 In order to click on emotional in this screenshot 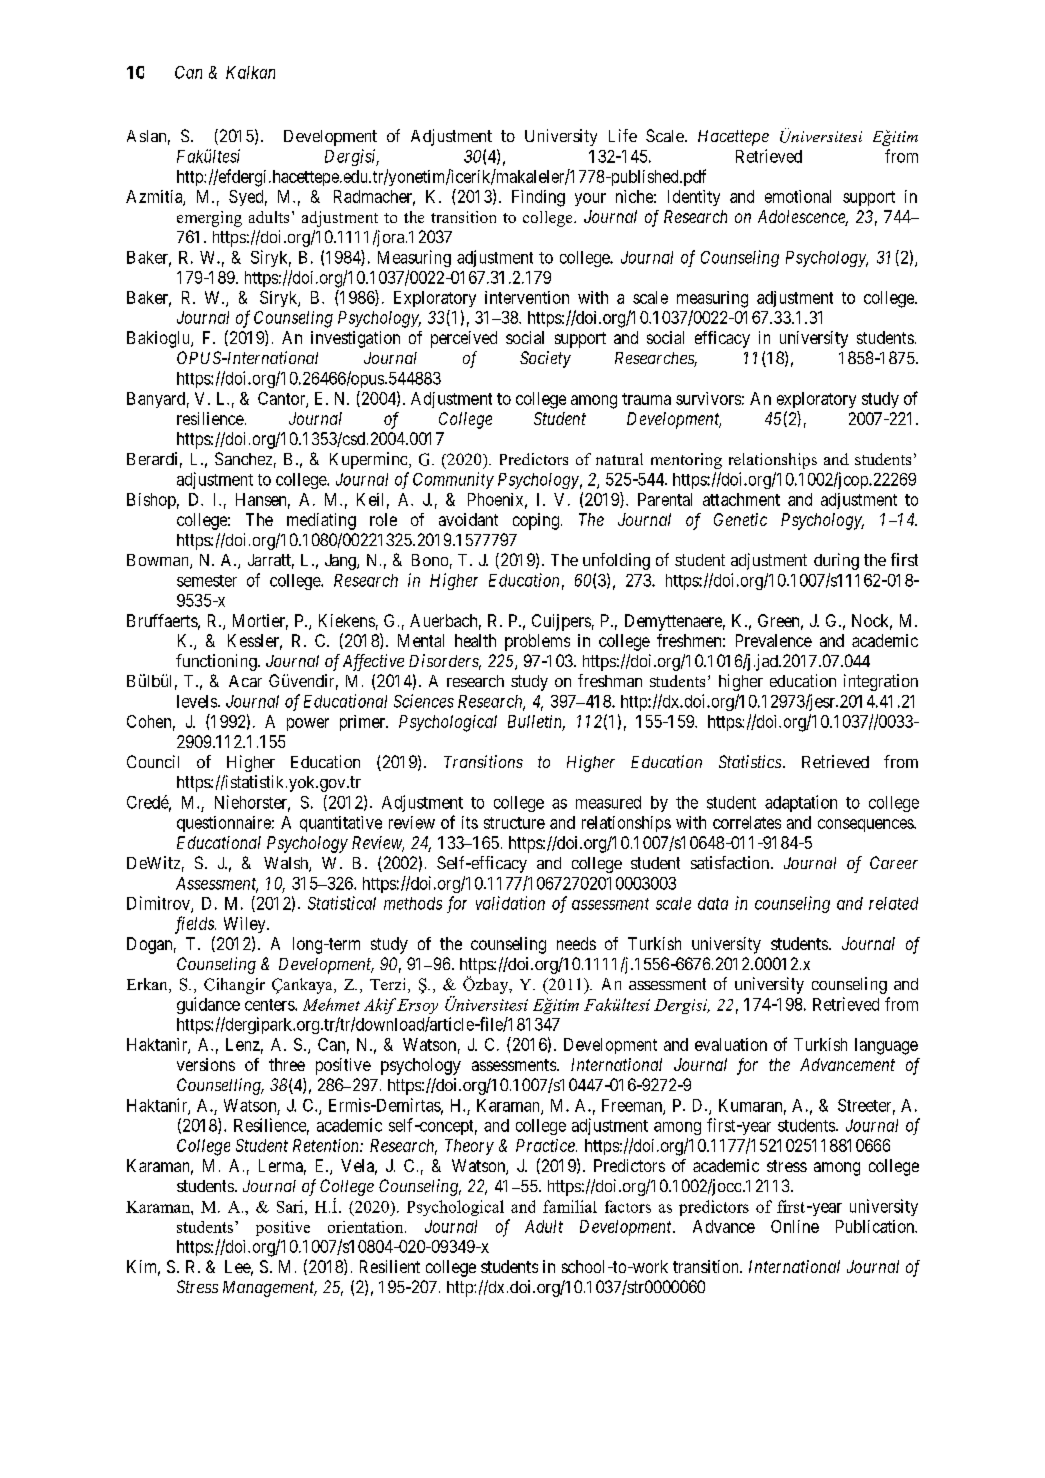, I will do `click(798, 196)`.
